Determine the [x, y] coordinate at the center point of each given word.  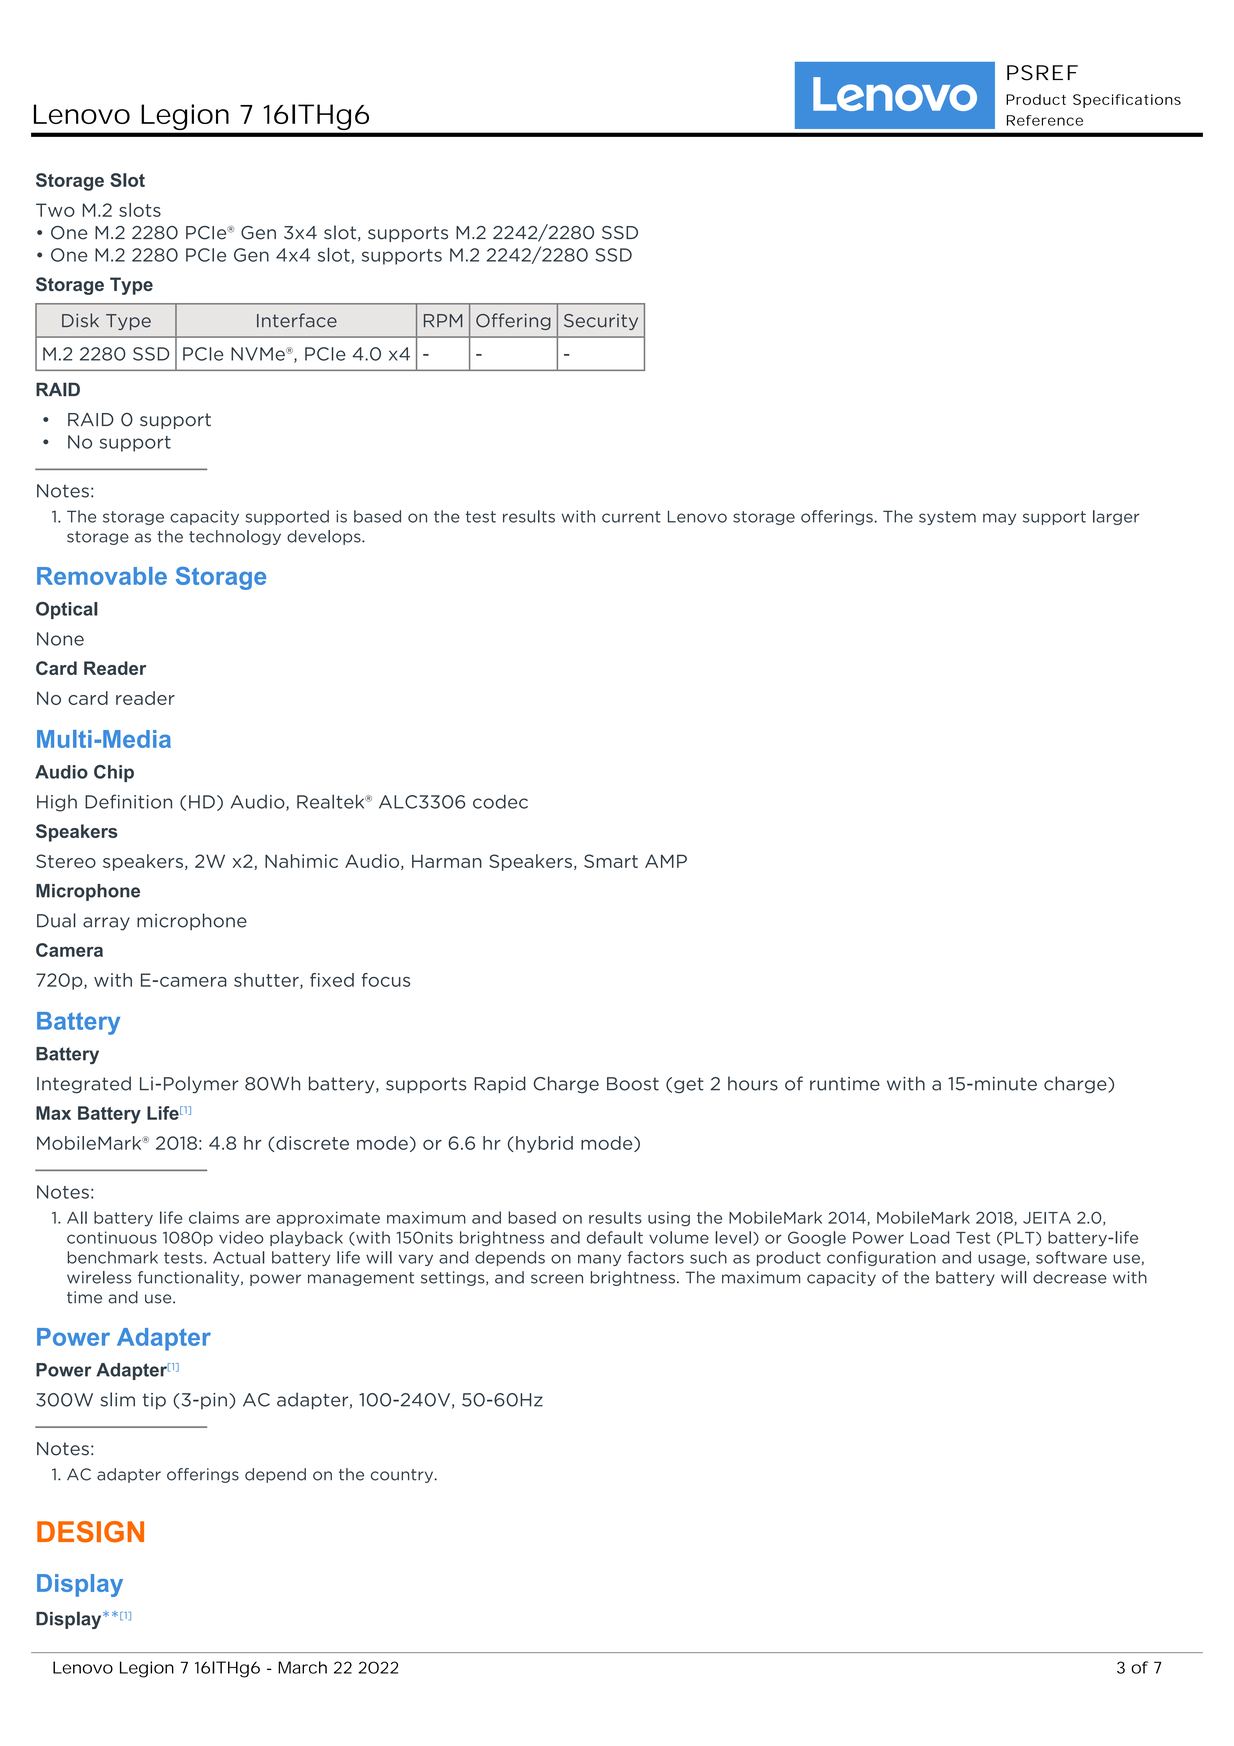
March [302, 1667]
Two [55, 210]
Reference [1045, 120]
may [999, 519]
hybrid [544, 1144]
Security [601, 322]
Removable [102, 576]
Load [929, 1237]
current [631, 517]
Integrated [84, 1085]
